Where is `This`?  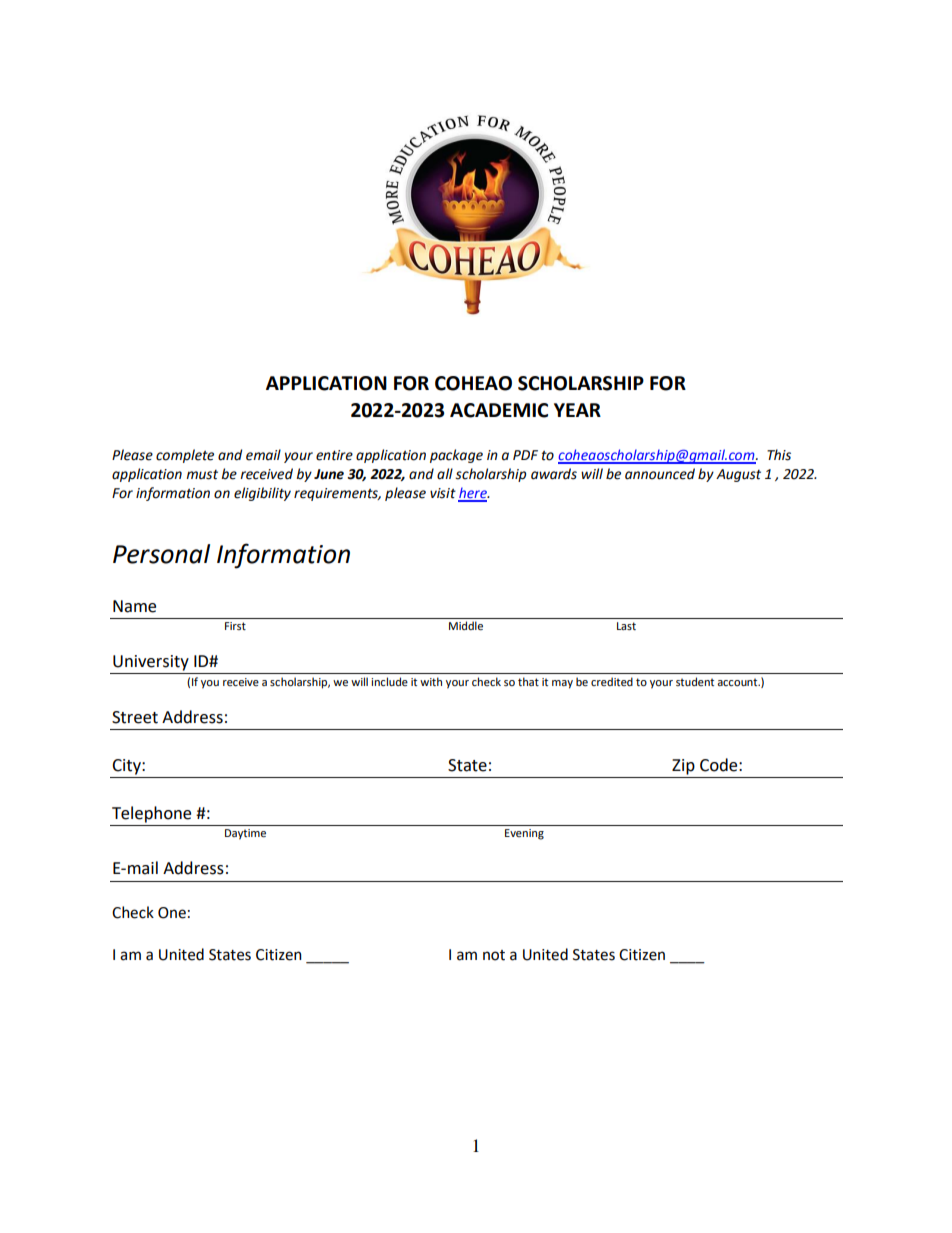
This is located at coordinates (779, 455).
